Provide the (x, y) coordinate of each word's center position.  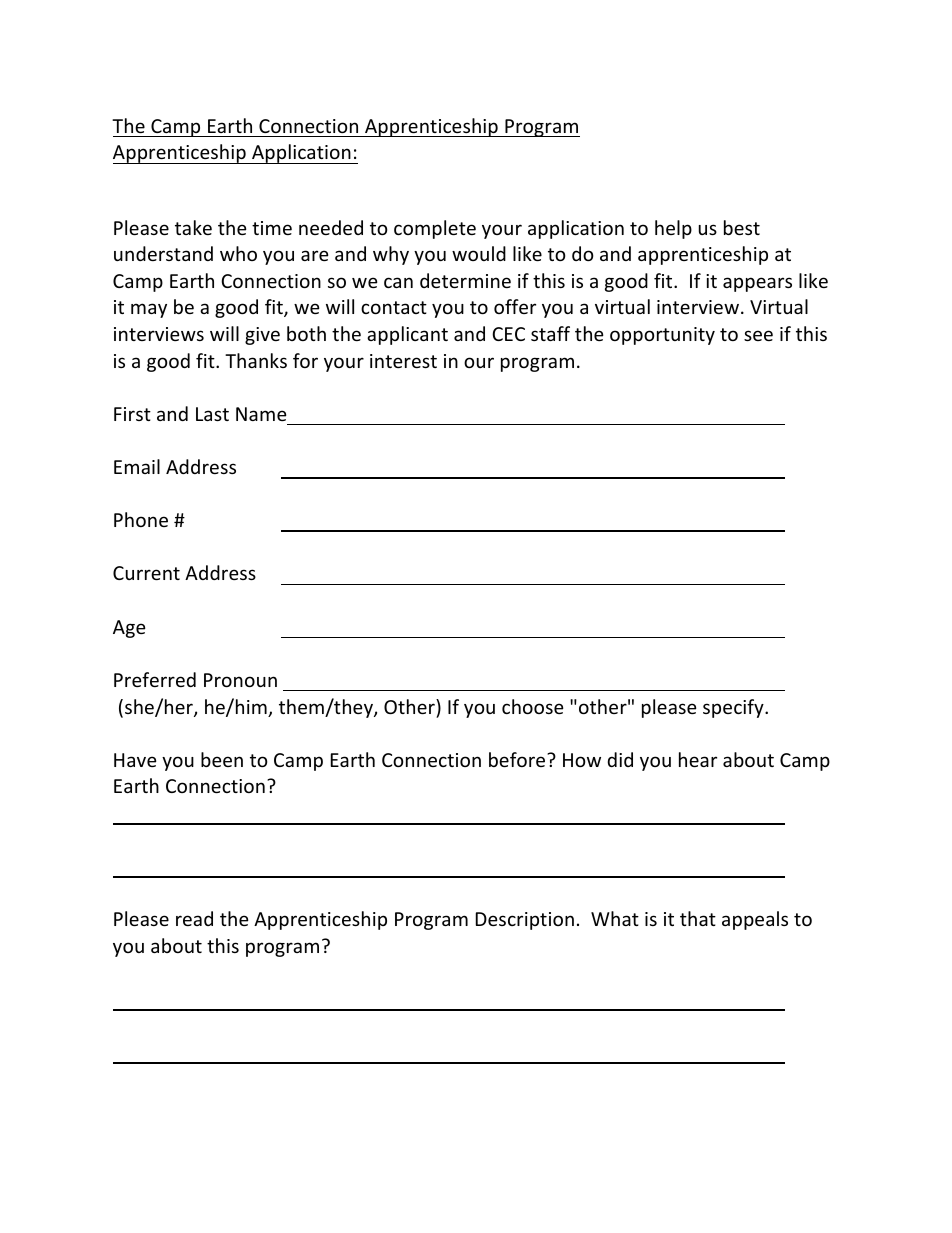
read (194, 918)
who (238, 253)
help (673, 229)
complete (435, 229)
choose (533, 706)
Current (146, 573)
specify (734, 708)
